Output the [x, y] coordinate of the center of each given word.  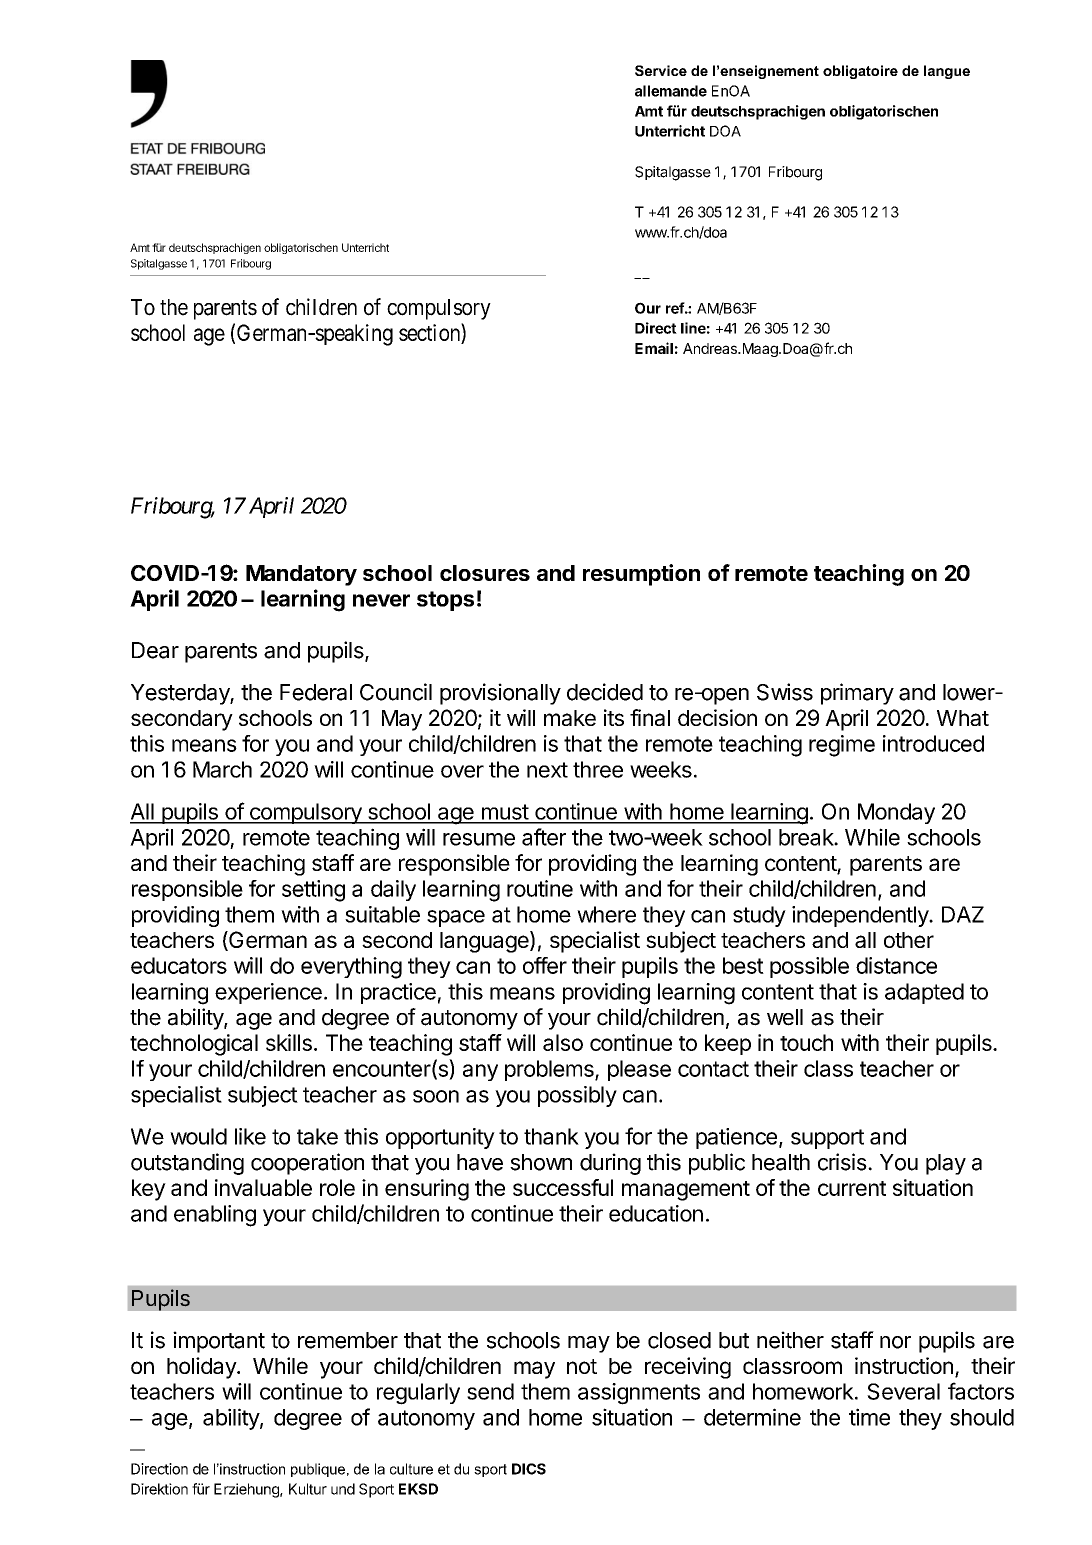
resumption [641, 575]
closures [485, 573]
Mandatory [301, 575]
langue [947, 72]
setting [313, 891]
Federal [316, 692]
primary [857, 694]
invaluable [263, 1187]
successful [563, 1187]
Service [661, 70]
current [852, 1188]
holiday [202, 1368]
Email [654, 348]
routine [540, 888]
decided [605, 692]
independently [861, 916]
